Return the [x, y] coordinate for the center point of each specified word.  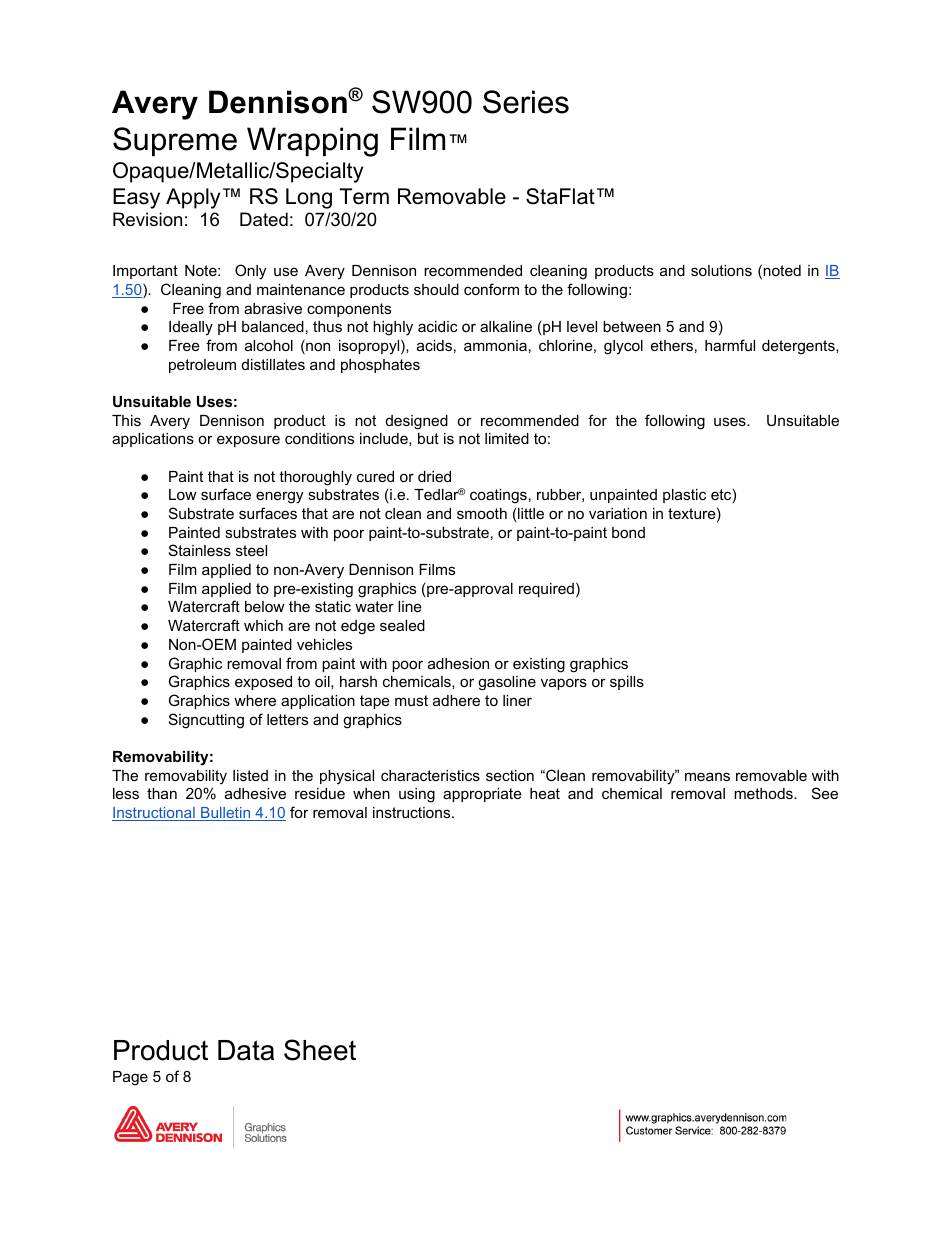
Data [246, 1050]
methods [764, 793]
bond [628, 532]
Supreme [175, 141]
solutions [721, 270]
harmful [730, 345]
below [264, 606]
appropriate [482, 795]
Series [526, 102]
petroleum [202, 366]
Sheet [320, 1050]
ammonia [495, 345]
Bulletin [226, 814]
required [546, 590]
